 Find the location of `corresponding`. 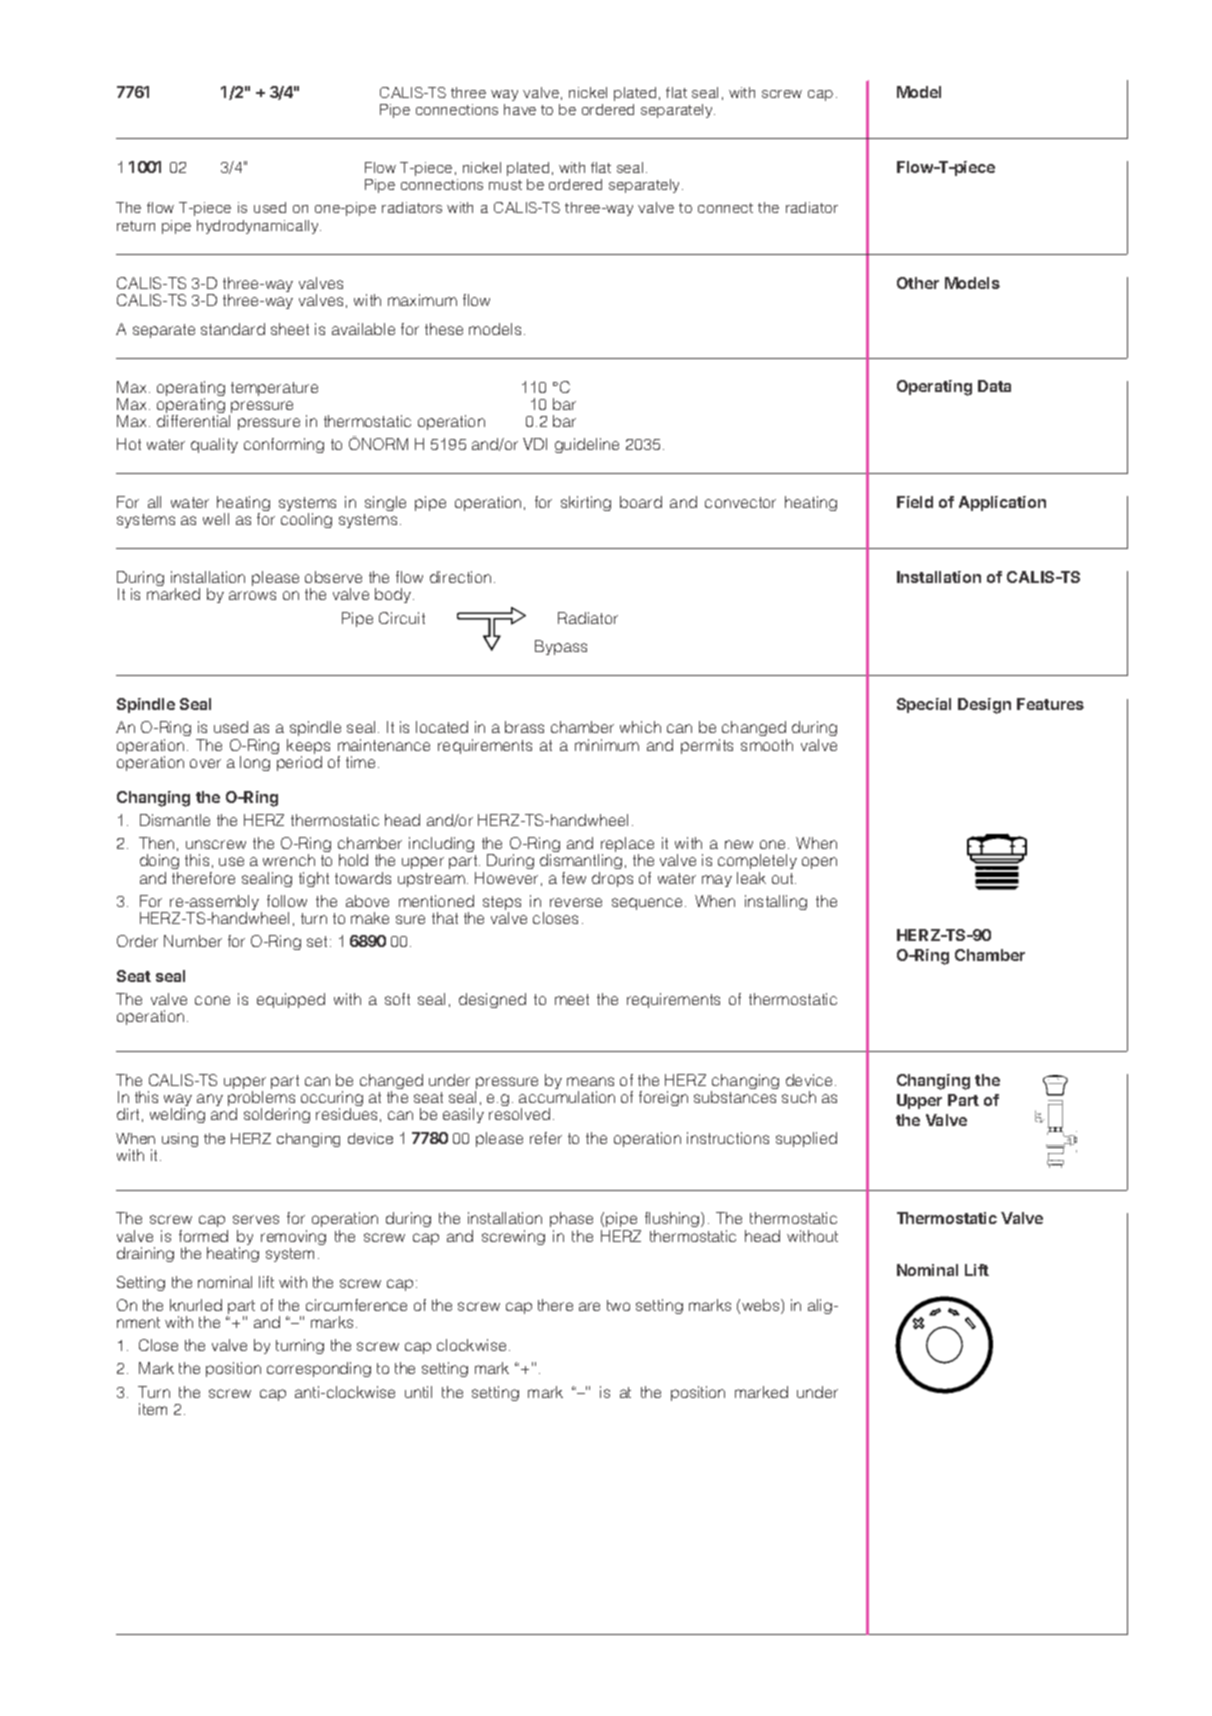

corresponding is located at coordinates (319, 1369).
